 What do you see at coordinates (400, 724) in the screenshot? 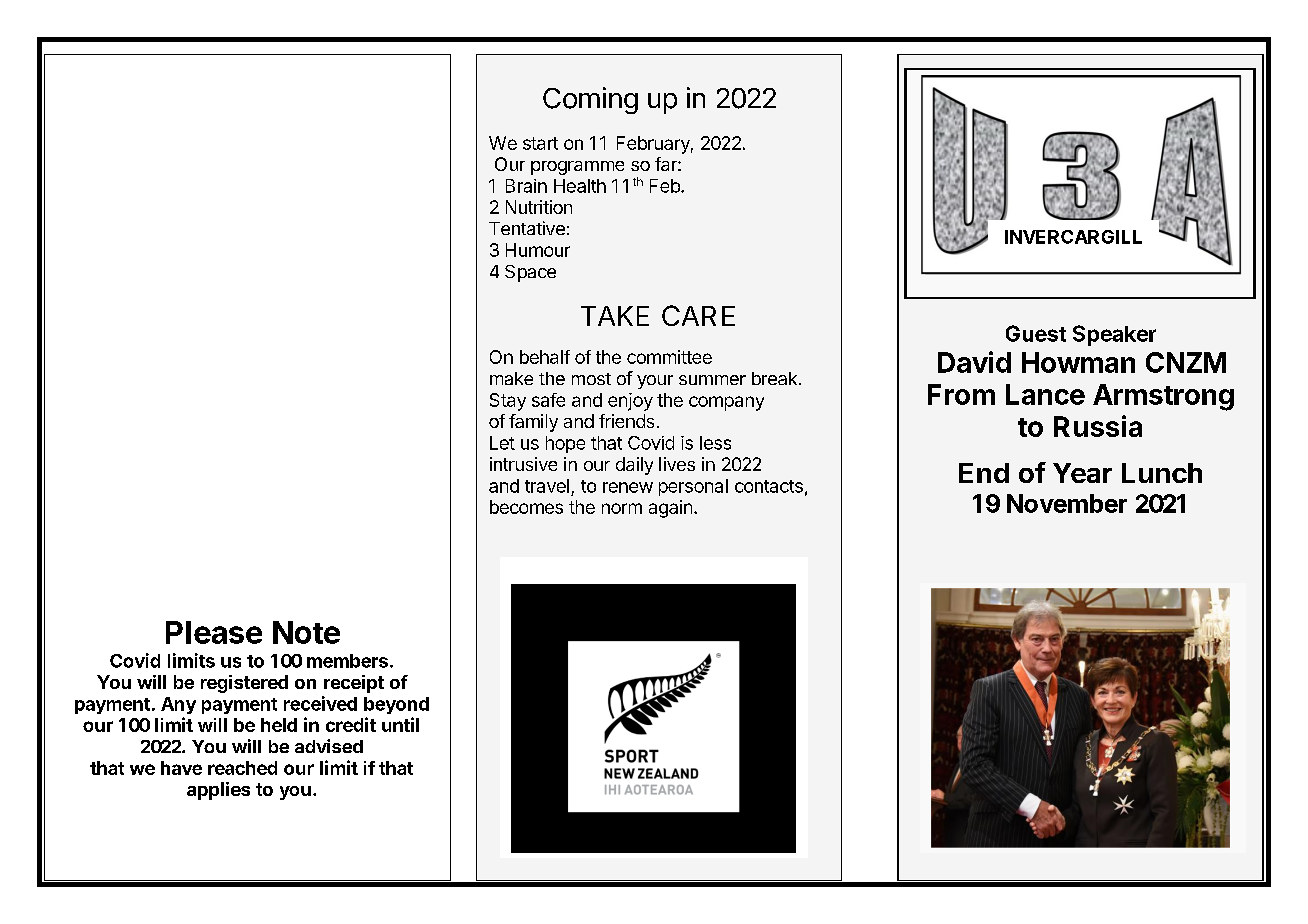
I see `until` at bounding box center [400, 724].
